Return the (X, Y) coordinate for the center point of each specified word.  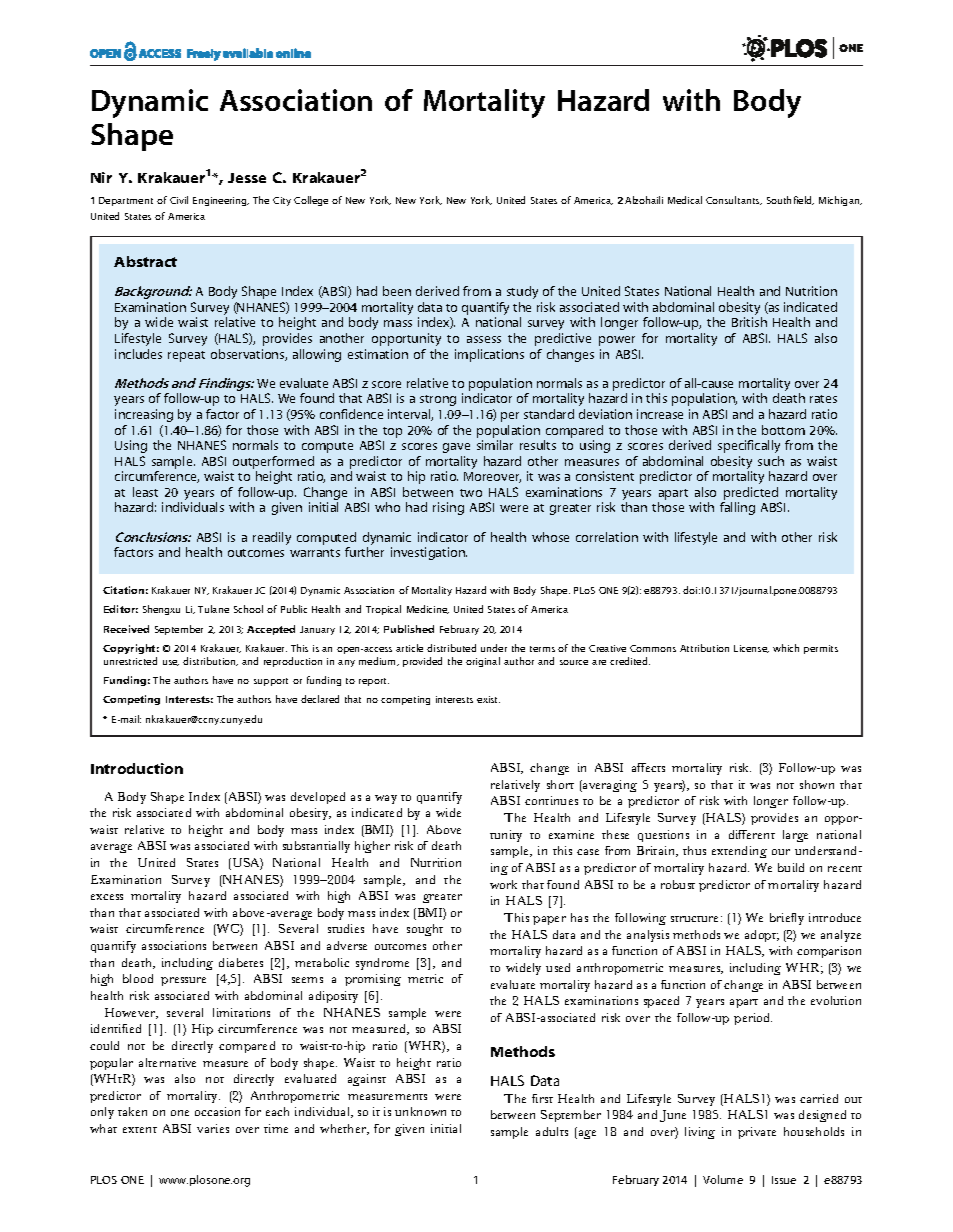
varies (213, 1128)
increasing (144, 415)
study (522, 292)
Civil (179, 200)
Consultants (734, 200)
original (483, 662)
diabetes (241, 962)
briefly (787, 919)
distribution (210, 661)
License (751, 649)
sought (425, 930)
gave (456, 448)
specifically (749, 446)
